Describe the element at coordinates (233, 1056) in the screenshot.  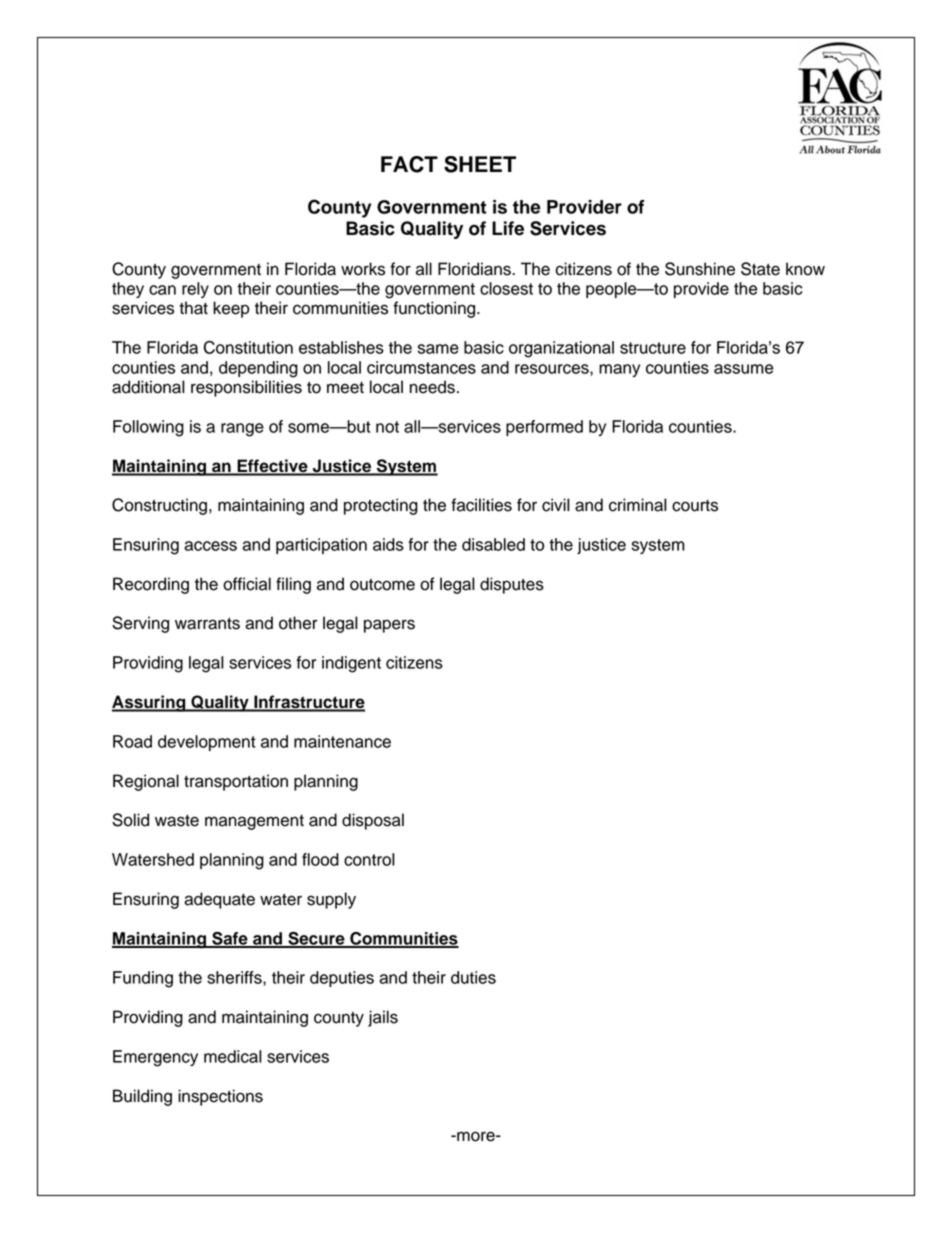
I see `medical` at that location.
